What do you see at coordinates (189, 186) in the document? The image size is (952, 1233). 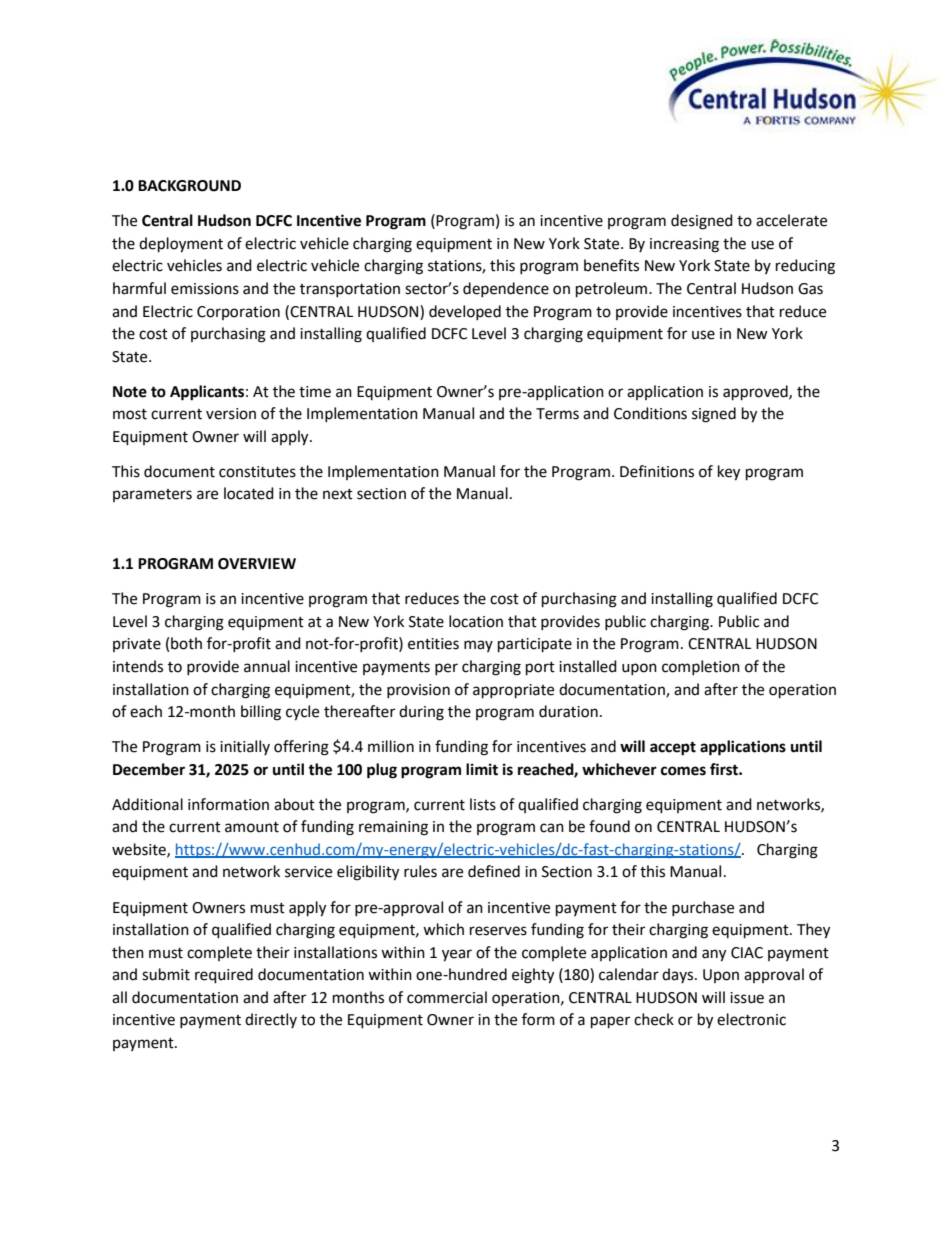 I see `BACKGROUND` at bounding box center [189, 186].
